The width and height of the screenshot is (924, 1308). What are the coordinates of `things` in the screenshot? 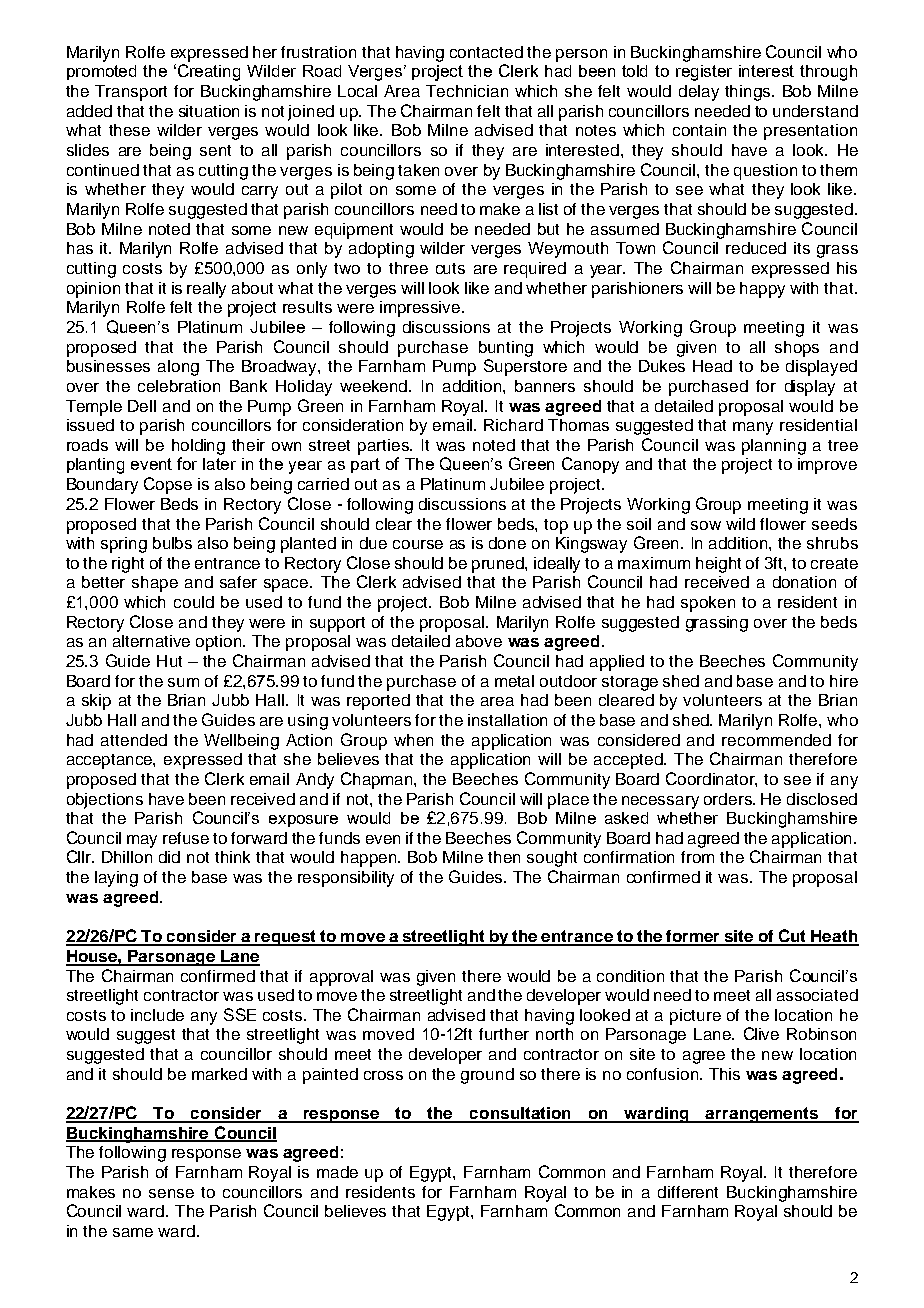 It's located at (749, 93).
